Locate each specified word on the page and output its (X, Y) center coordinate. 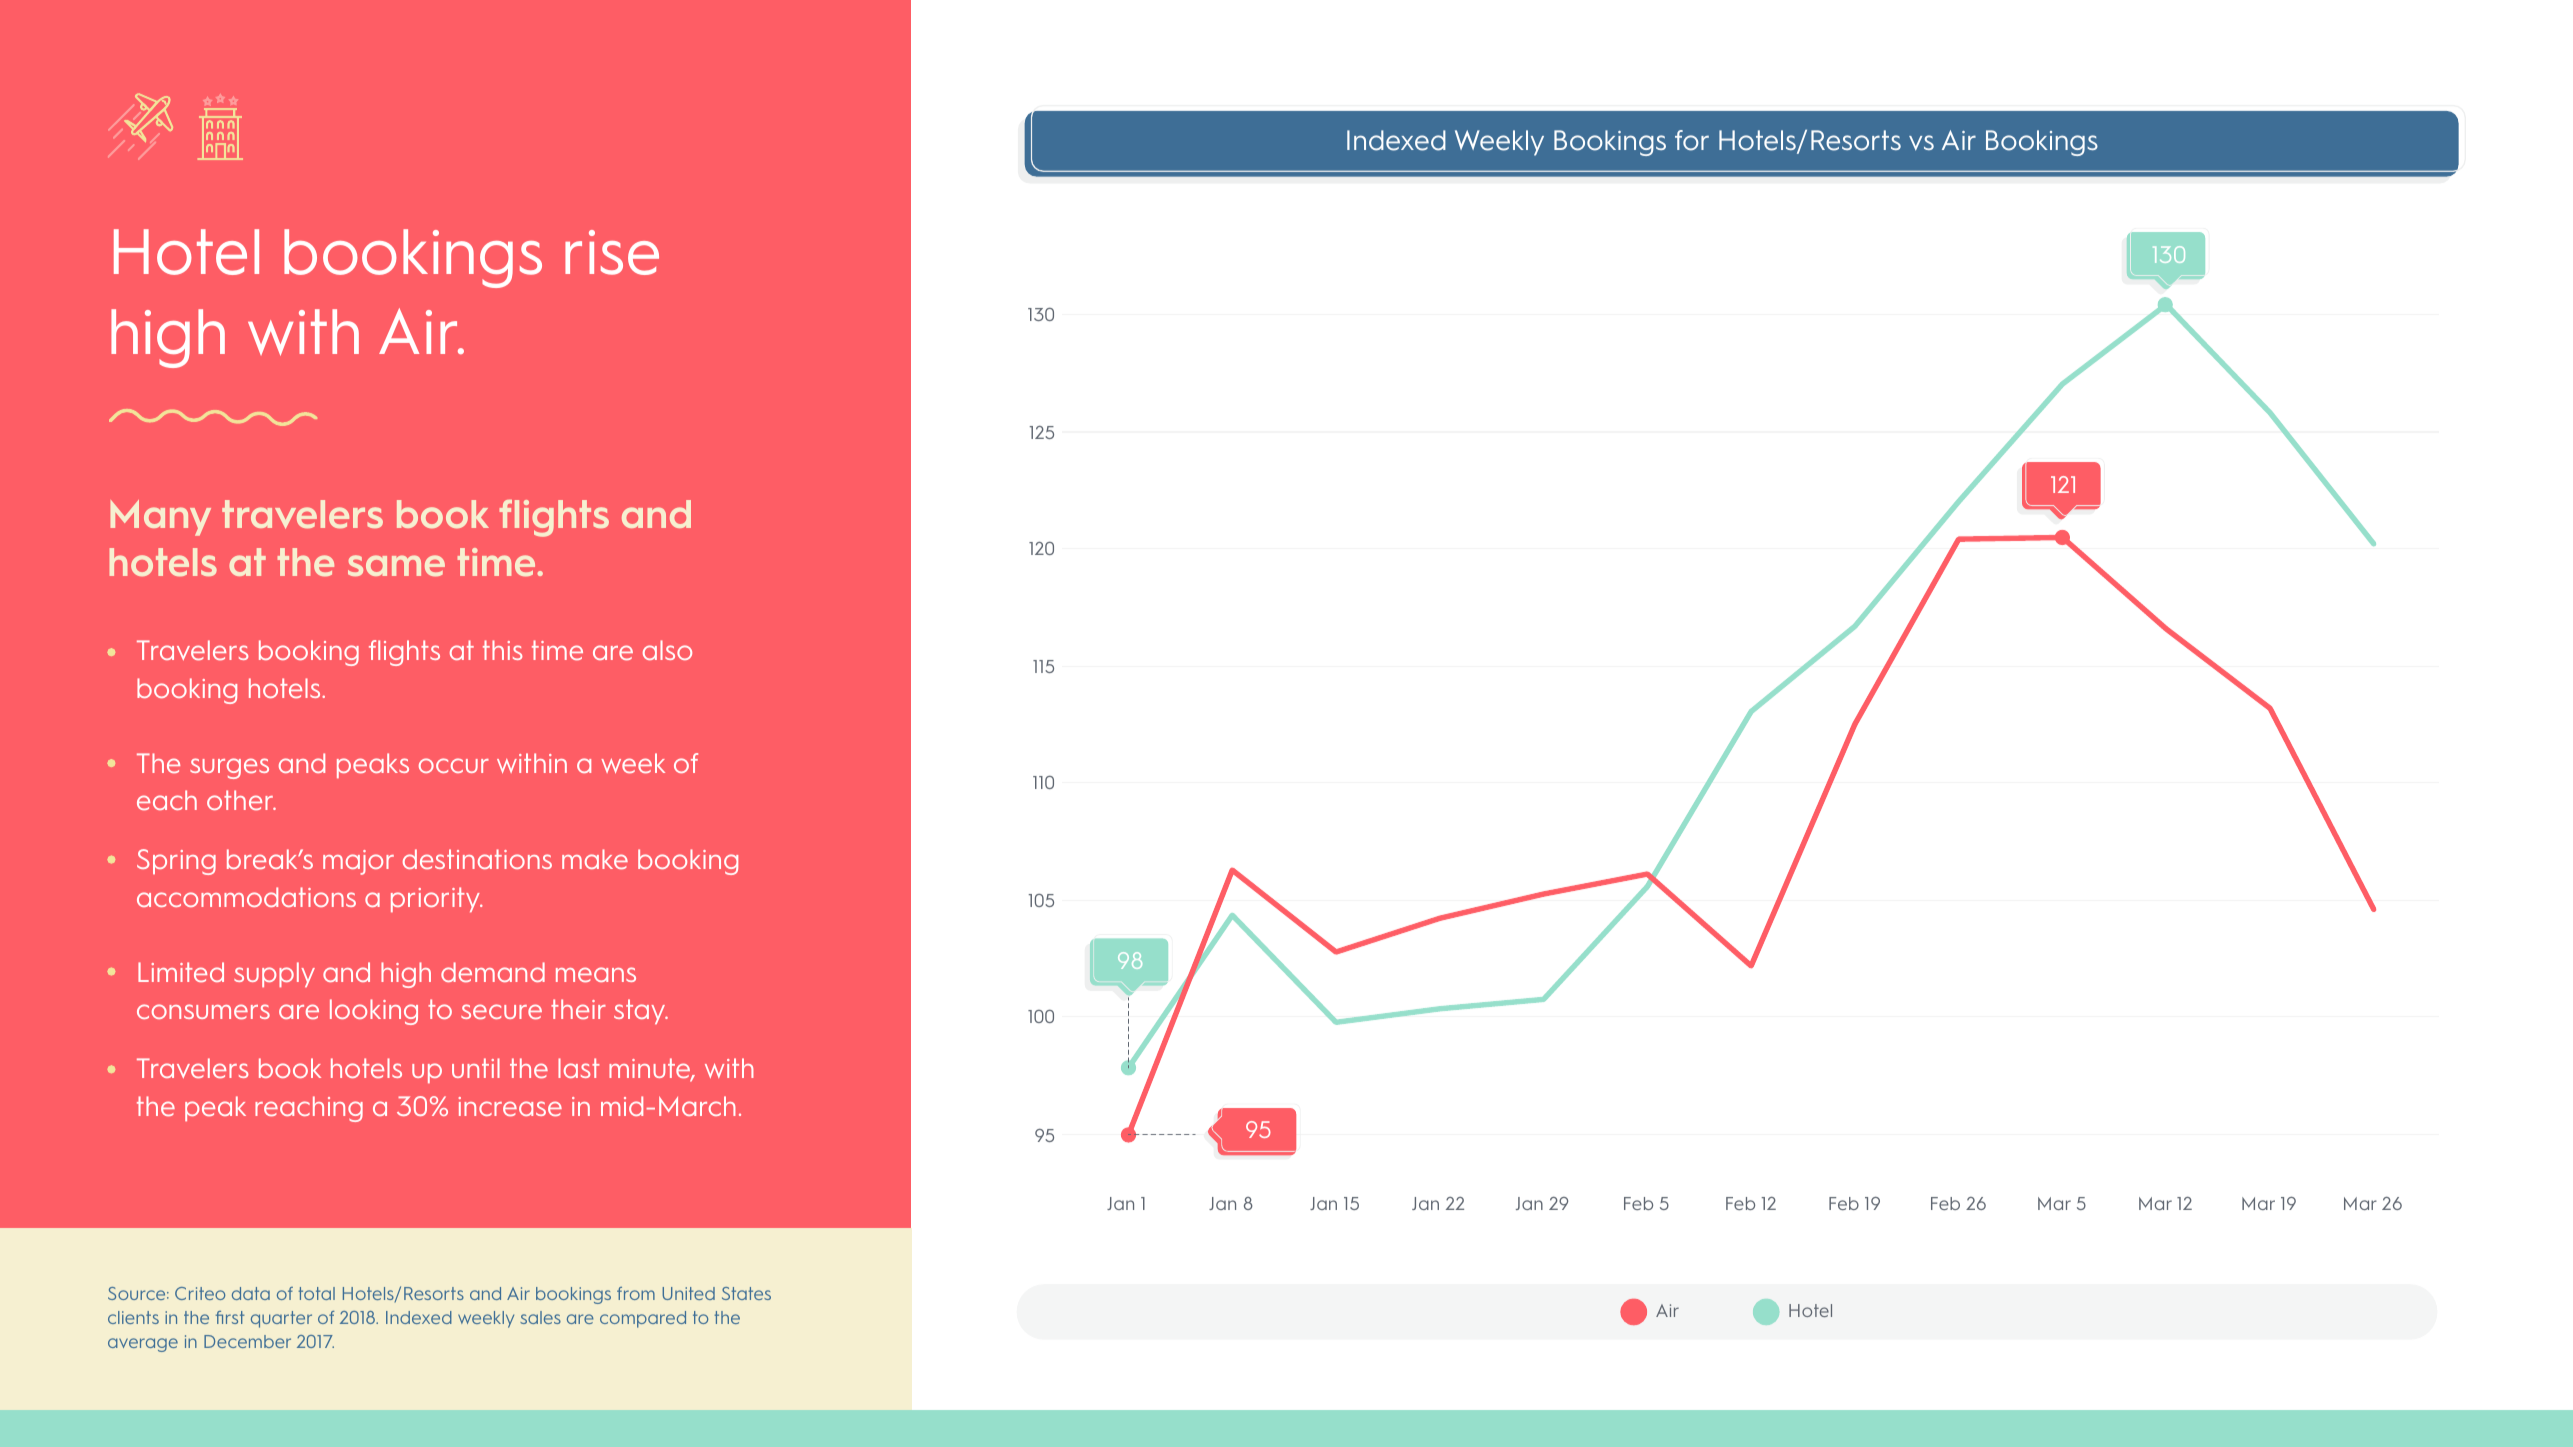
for (1692, 140)
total (316, 1293)
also (667, 650)
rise (612, 252)
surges (229, 768)
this (502, 650)
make (595, 859)
